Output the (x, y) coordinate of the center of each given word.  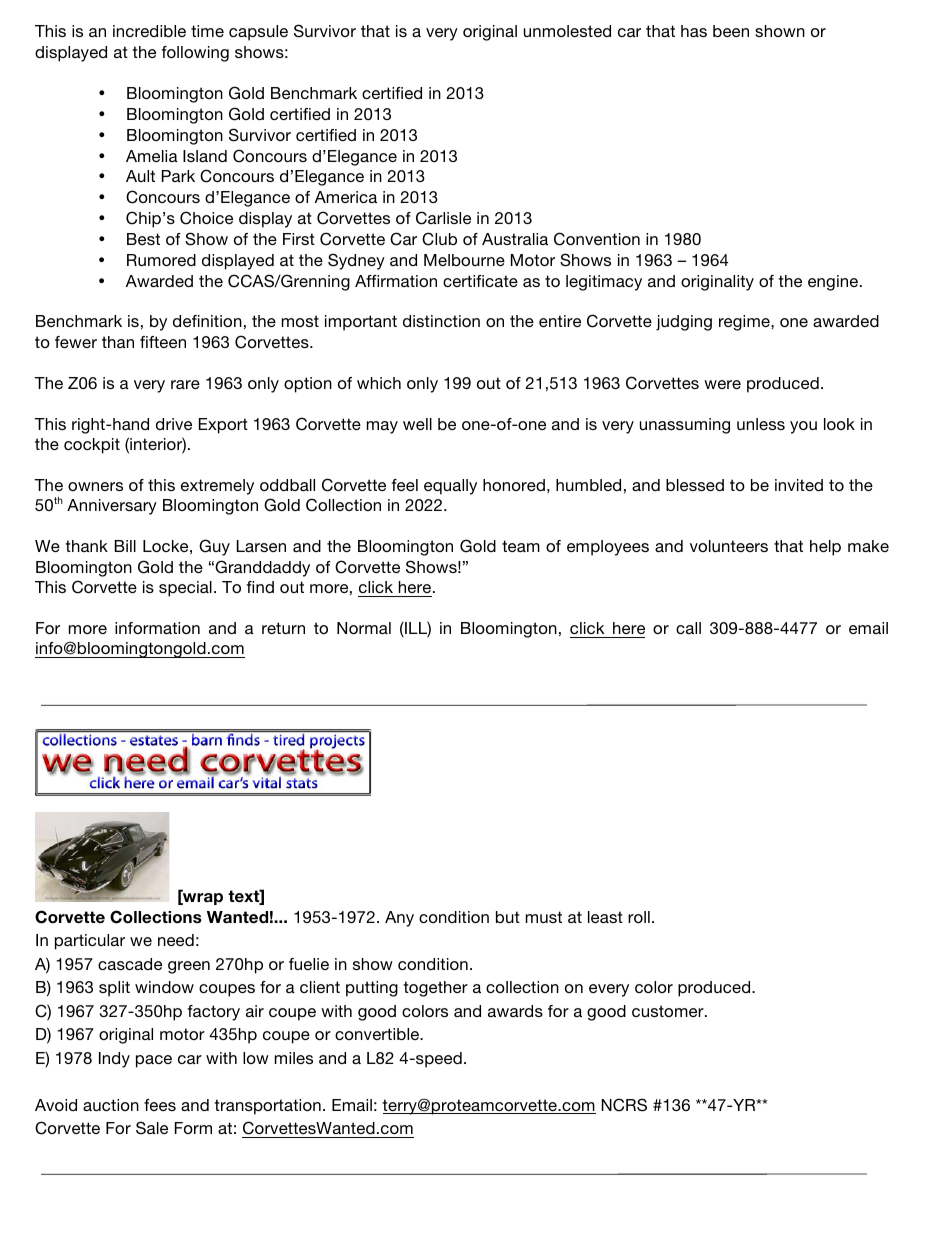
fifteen (163, 342)
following (195, 54)
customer (669, 1011)
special (185, 589)
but (508, 917)
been (731, 31)
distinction (441, 321)
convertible (378, 1034)
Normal (364, 628)
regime (745, 323)
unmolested (567, 31)
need (176, 940)
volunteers (729, 546)
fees (160, 1105)
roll (639, 917)
